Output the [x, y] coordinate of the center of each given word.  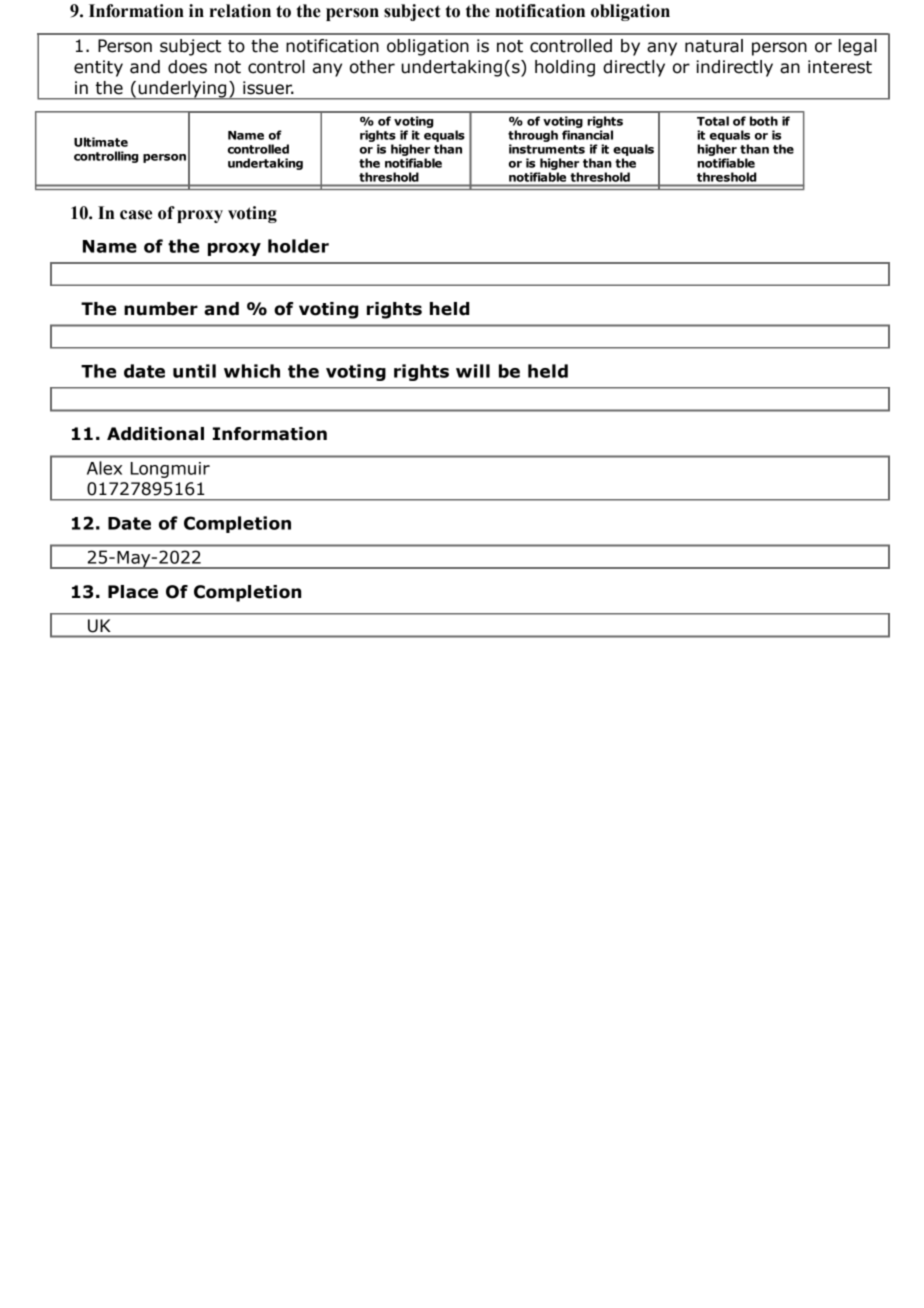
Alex [104, 468]
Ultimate [101, 142]
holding [565, 68]
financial [587, 135]
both [764, 121]
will [473, 371]
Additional [155, 434]
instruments [547, 149]
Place [133, 592]
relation [240, 11]
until [194, 371]
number [161, 309]
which [252, 371]
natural [714, 46]
